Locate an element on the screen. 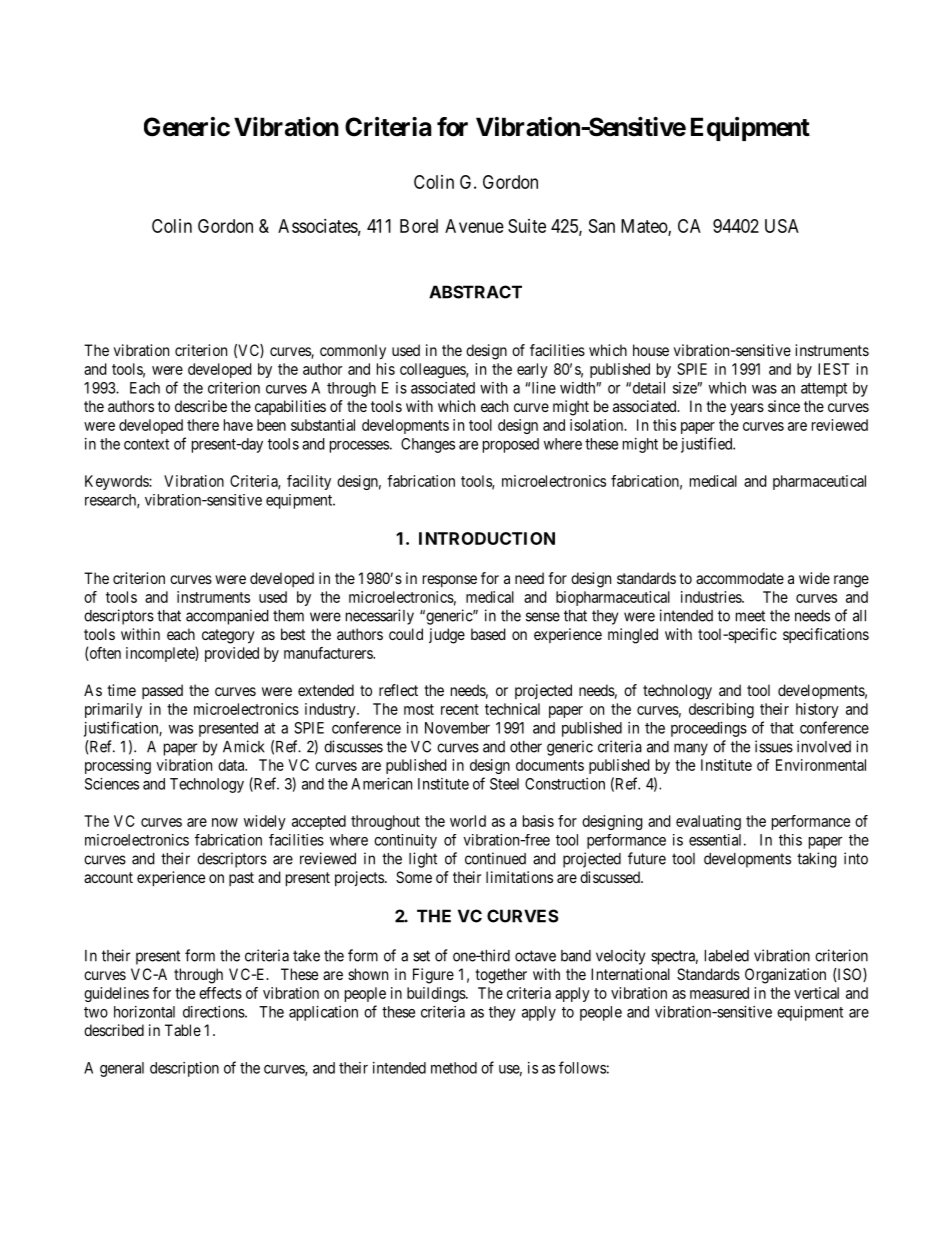 The image size is (952, 1233). category is located at coordinates (228, 636).
